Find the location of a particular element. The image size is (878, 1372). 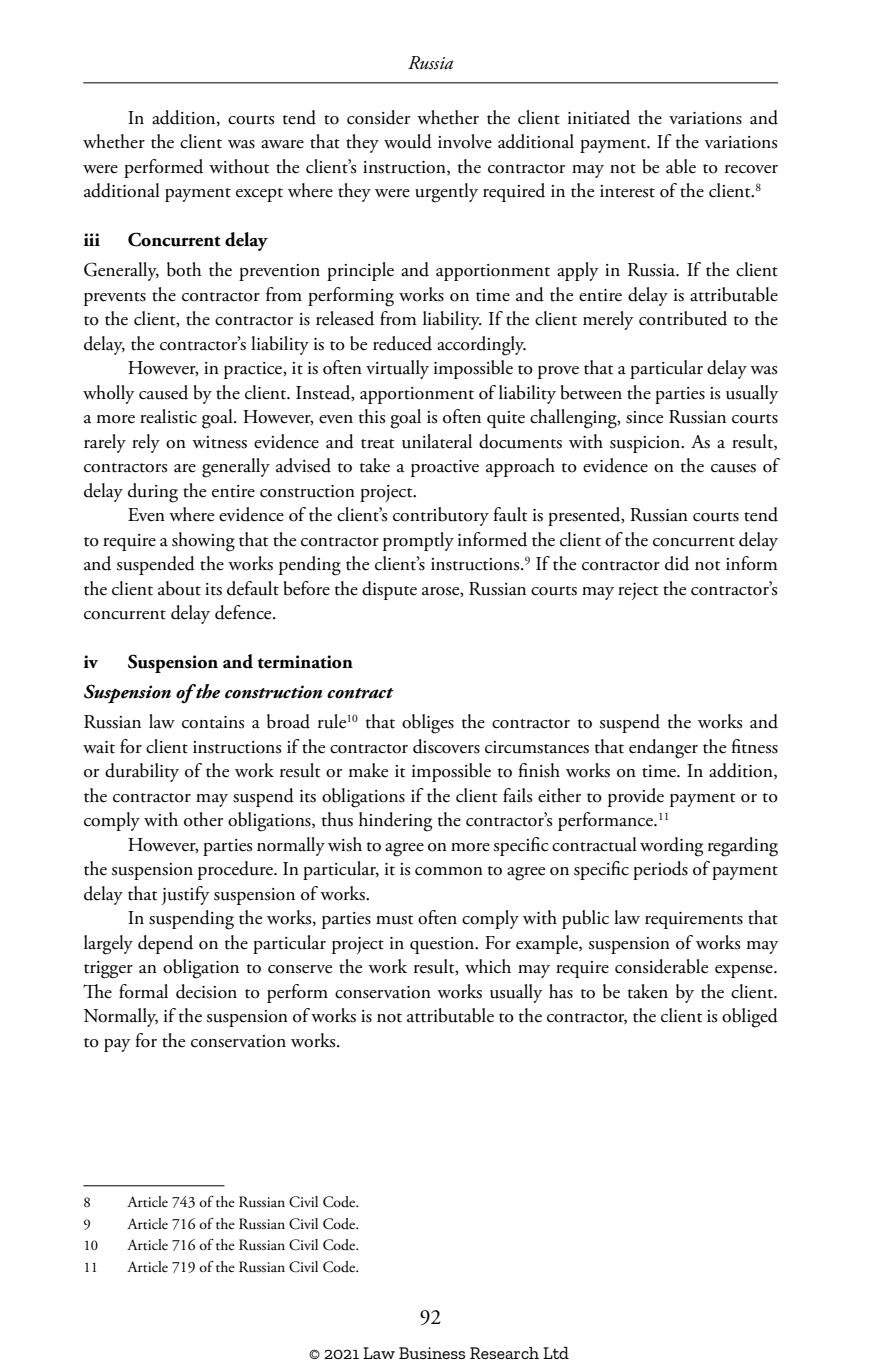

Business is located at coordinates (432, 1353).
